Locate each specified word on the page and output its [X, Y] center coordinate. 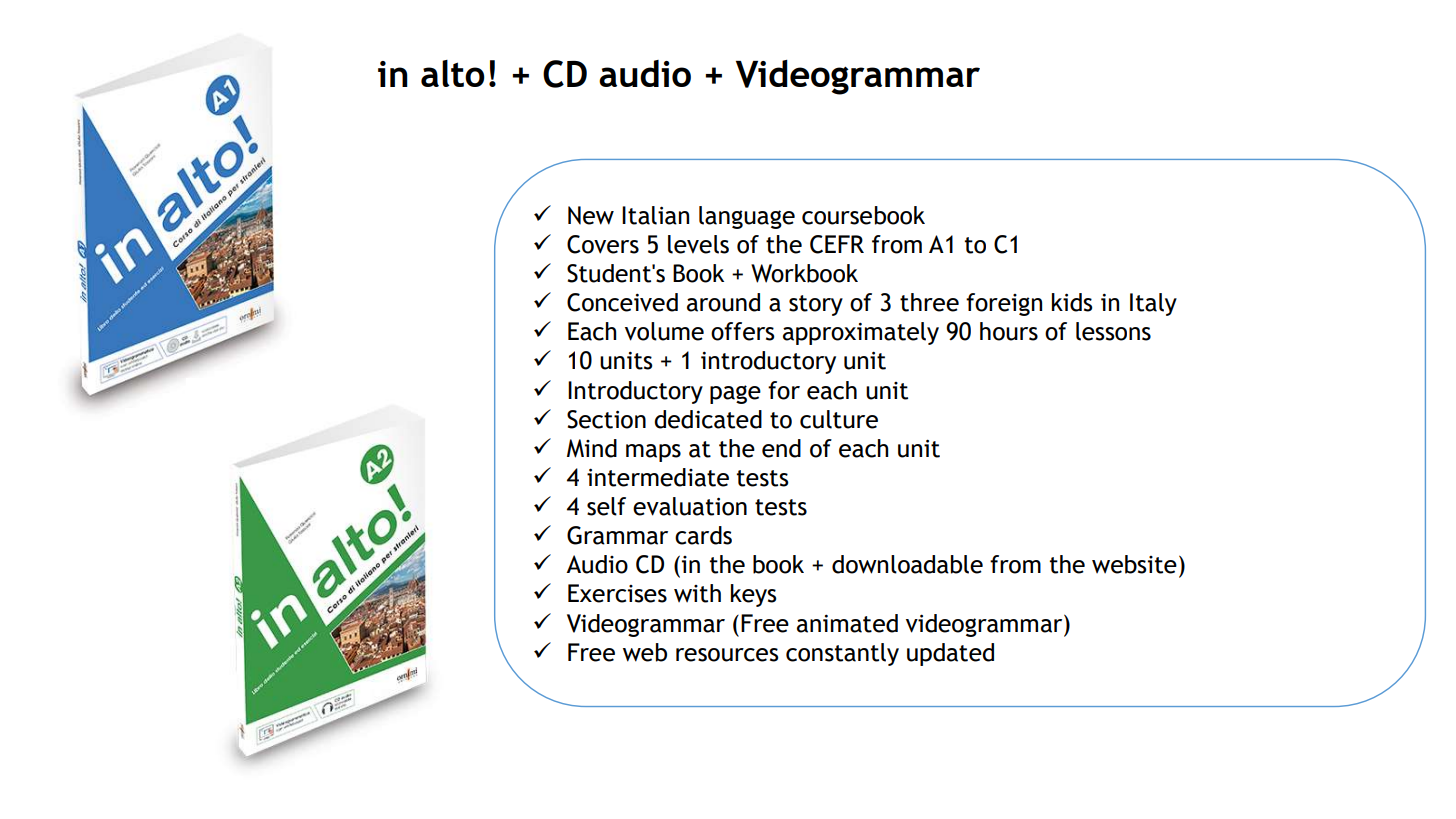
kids [1072, 302]
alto [453, 73]
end [781, 448]
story [816, 305]
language [747, 217]
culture [839, 419]
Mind [592, 448]
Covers [603, 244]
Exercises [617, 593]
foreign [1004, 304]
